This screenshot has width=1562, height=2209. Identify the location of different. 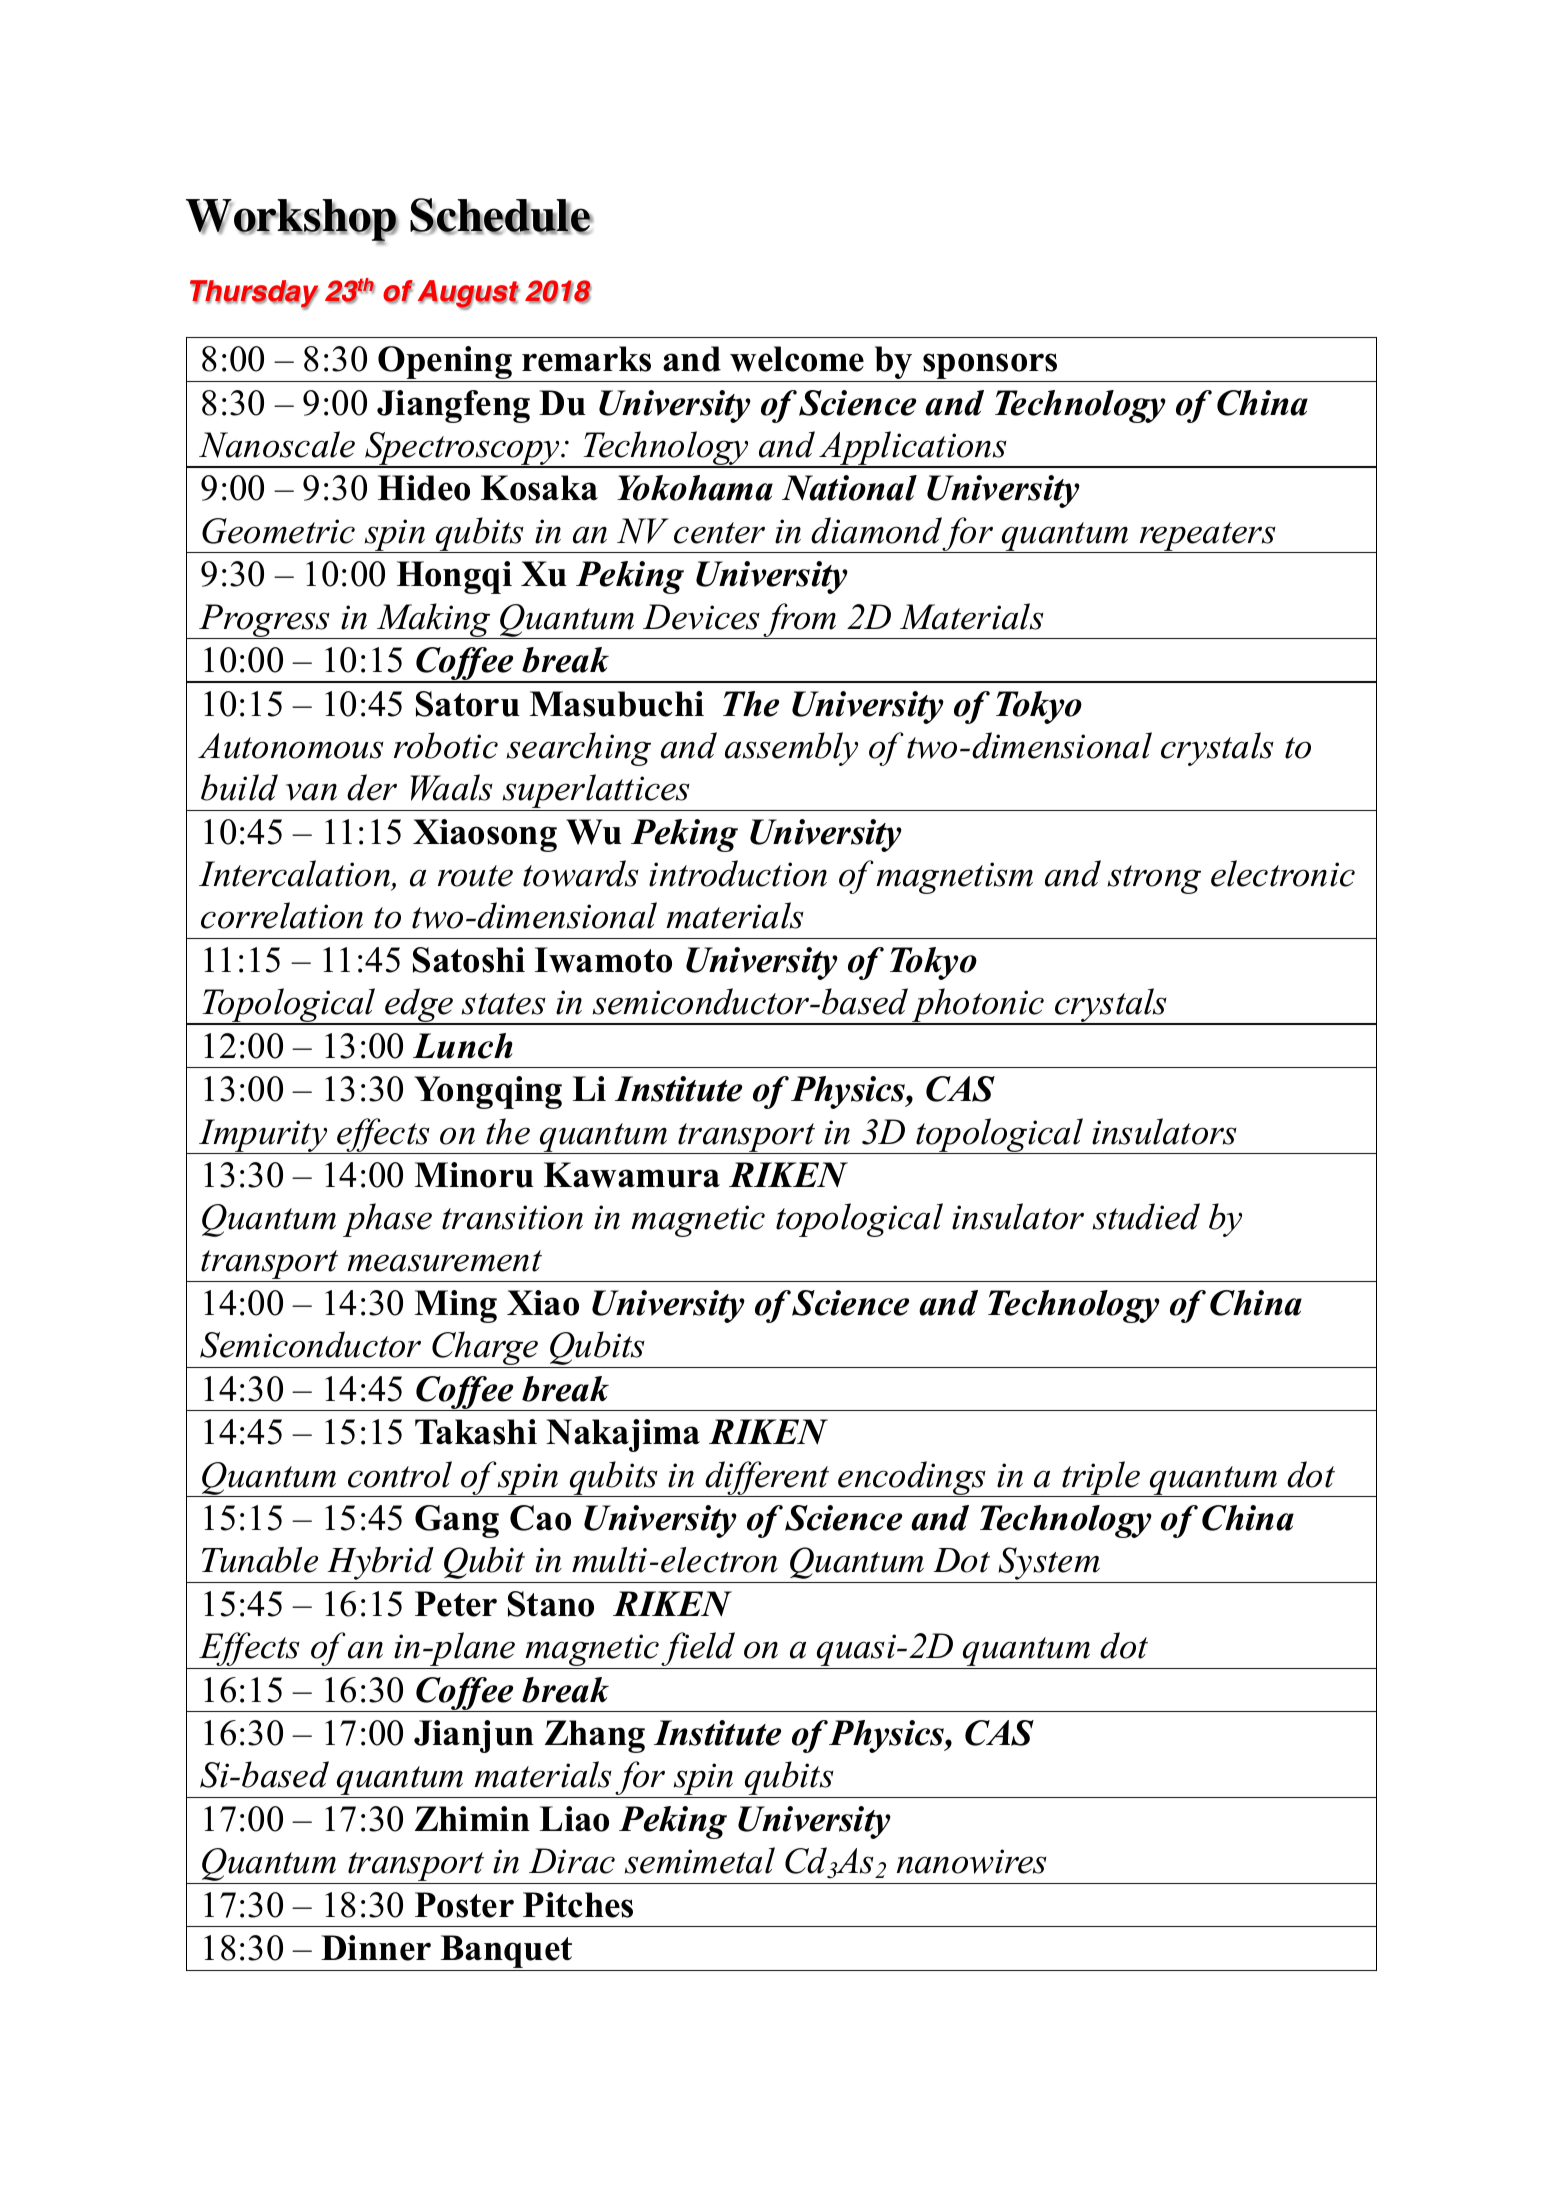
(768, 1479).
